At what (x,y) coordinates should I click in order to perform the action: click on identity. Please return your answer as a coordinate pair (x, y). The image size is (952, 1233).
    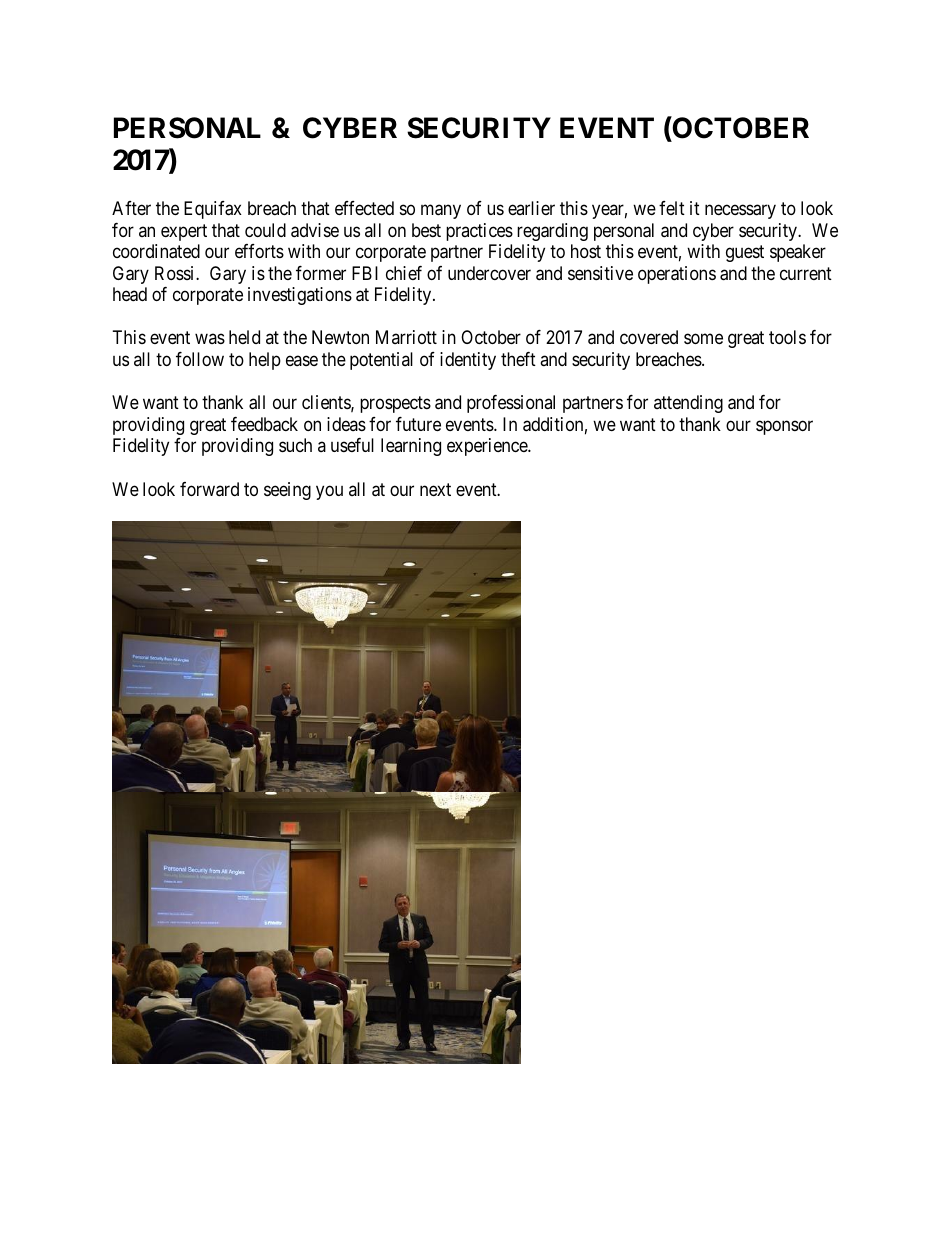
    Looking at the image, I should click on (468, 361).
